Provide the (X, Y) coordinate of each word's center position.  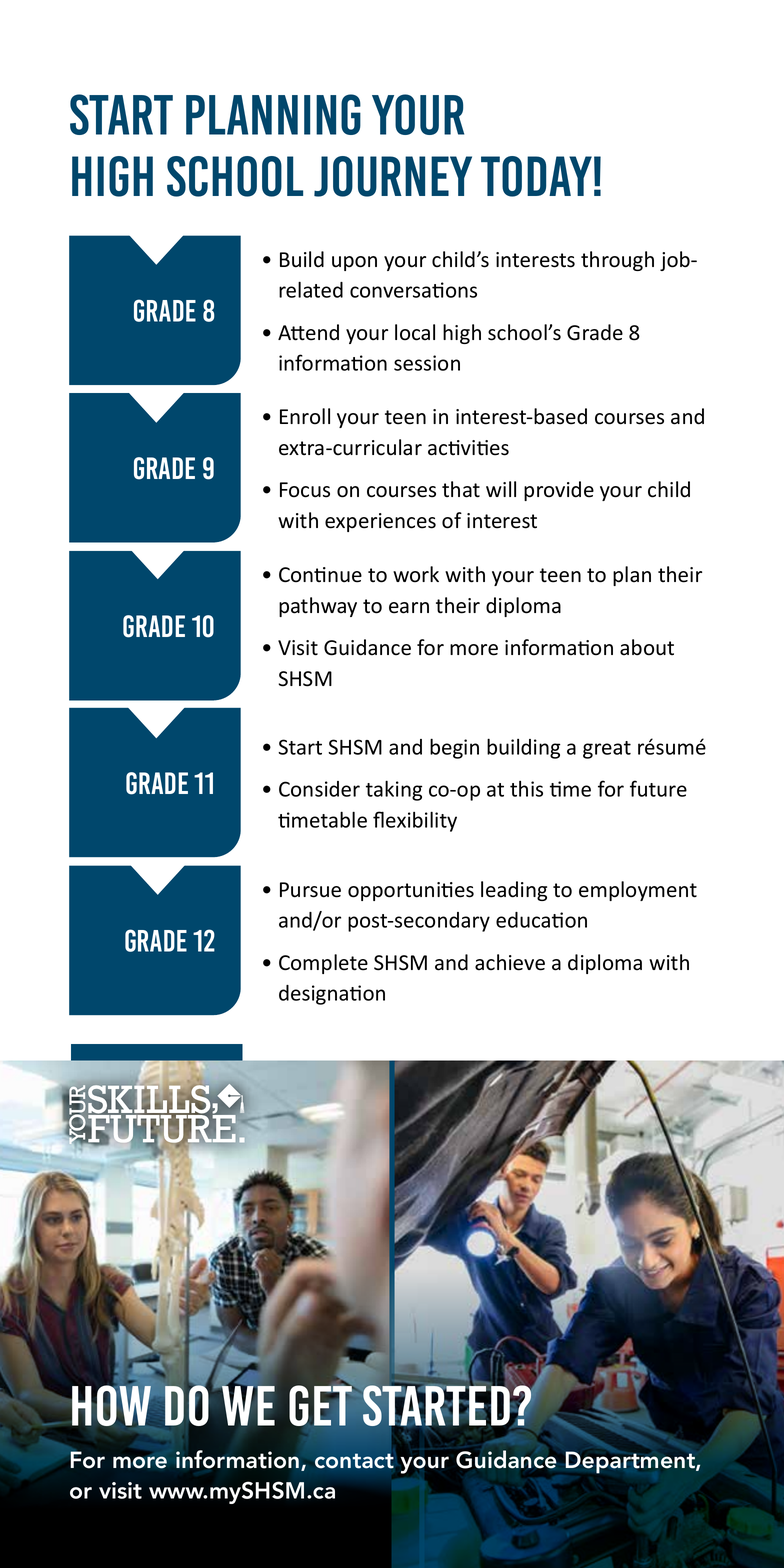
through (617, 261)
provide (559, 491)
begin (454, 748)
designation (332, 995)
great (607, 750)
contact (354, 1461)
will (501, 489)
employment (638, 891)
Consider (319, 789)
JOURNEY (393, 176)
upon (354, 263)
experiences (380, 522)
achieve (510, 962)
